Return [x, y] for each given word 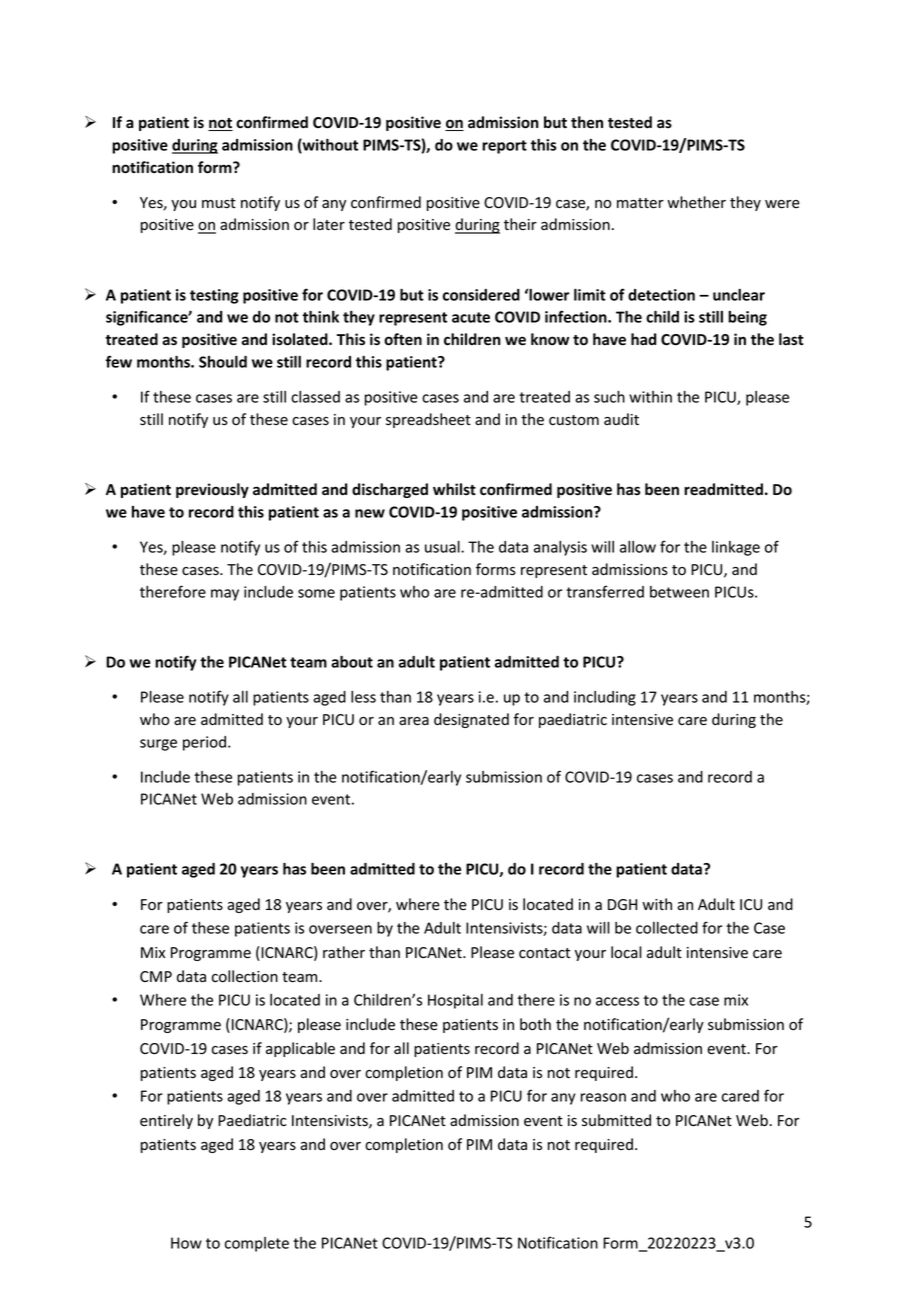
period [204, 743]
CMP [156, 976]
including [605, 698]
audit [621, 419]
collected [667, 928]
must [219, 203]
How [186, 1243]
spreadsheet [428, 420]
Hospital [455, 1001]
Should [223, 362]
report [504, 147]
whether [696, 202]
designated [471, 720]
